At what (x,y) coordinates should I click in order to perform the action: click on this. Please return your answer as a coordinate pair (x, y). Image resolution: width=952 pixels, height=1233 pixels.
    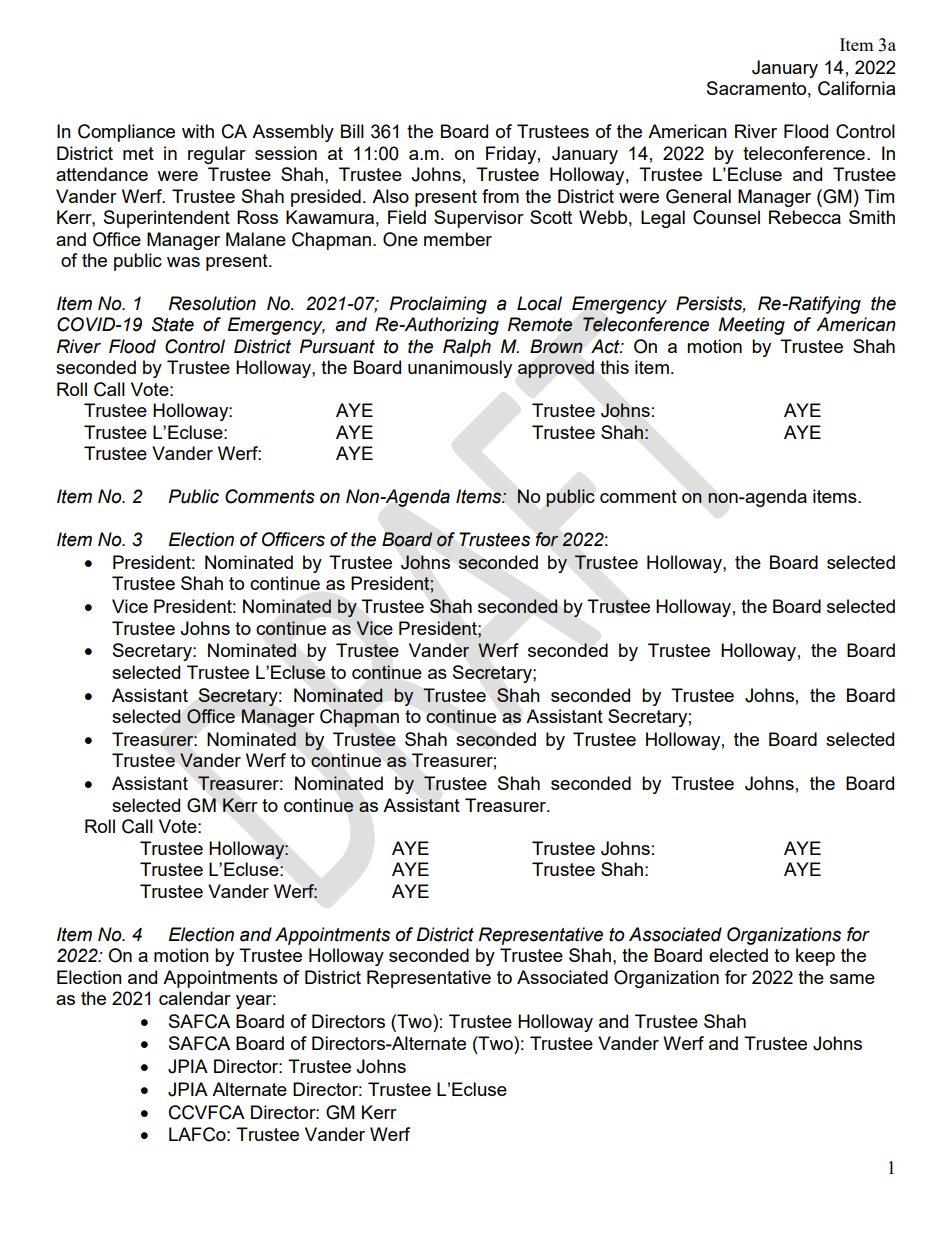
    Looking at the image, I should click on (614, 367).
